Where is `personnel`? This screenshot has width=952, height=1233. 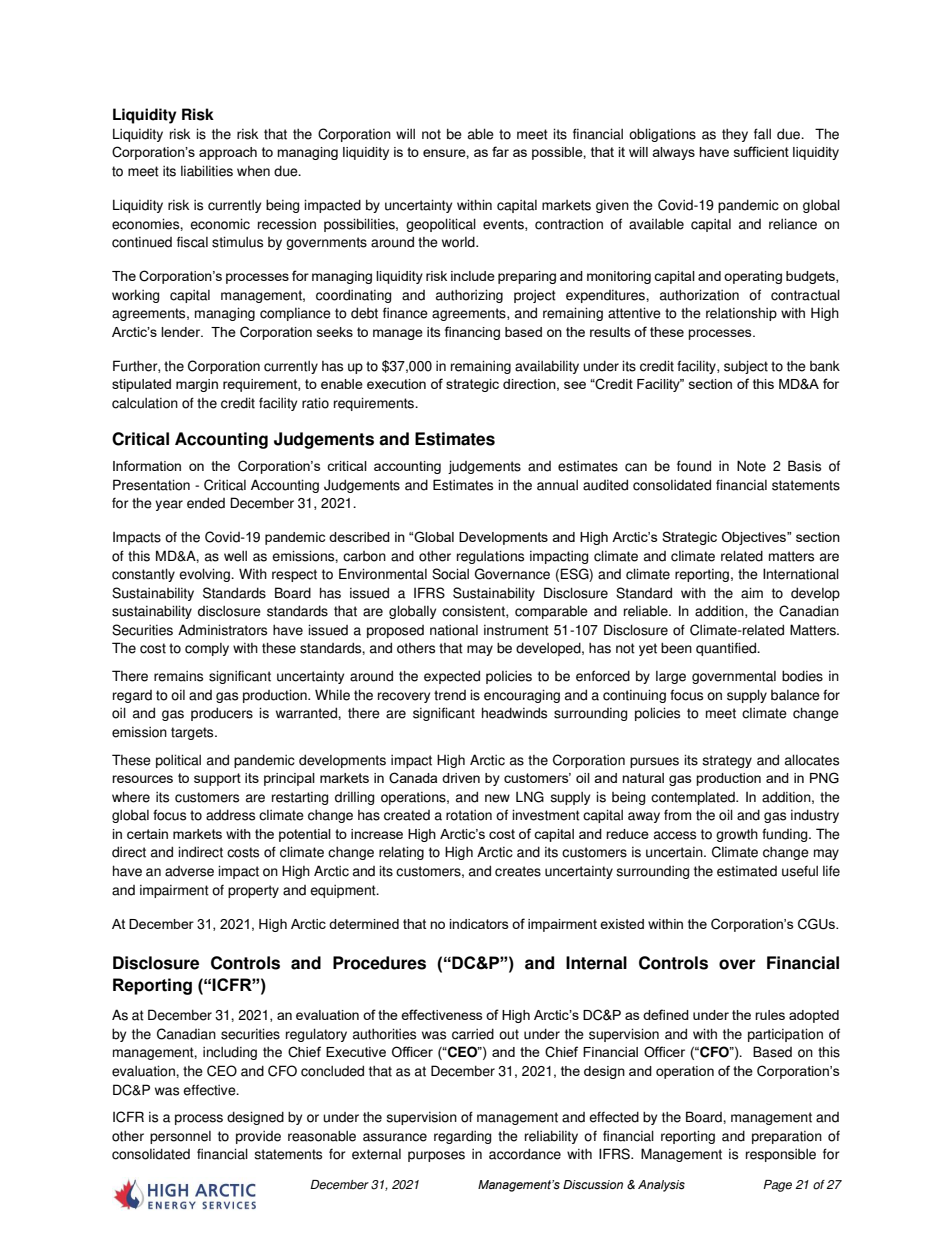 personnel is located at coordinates (180, 1137).
